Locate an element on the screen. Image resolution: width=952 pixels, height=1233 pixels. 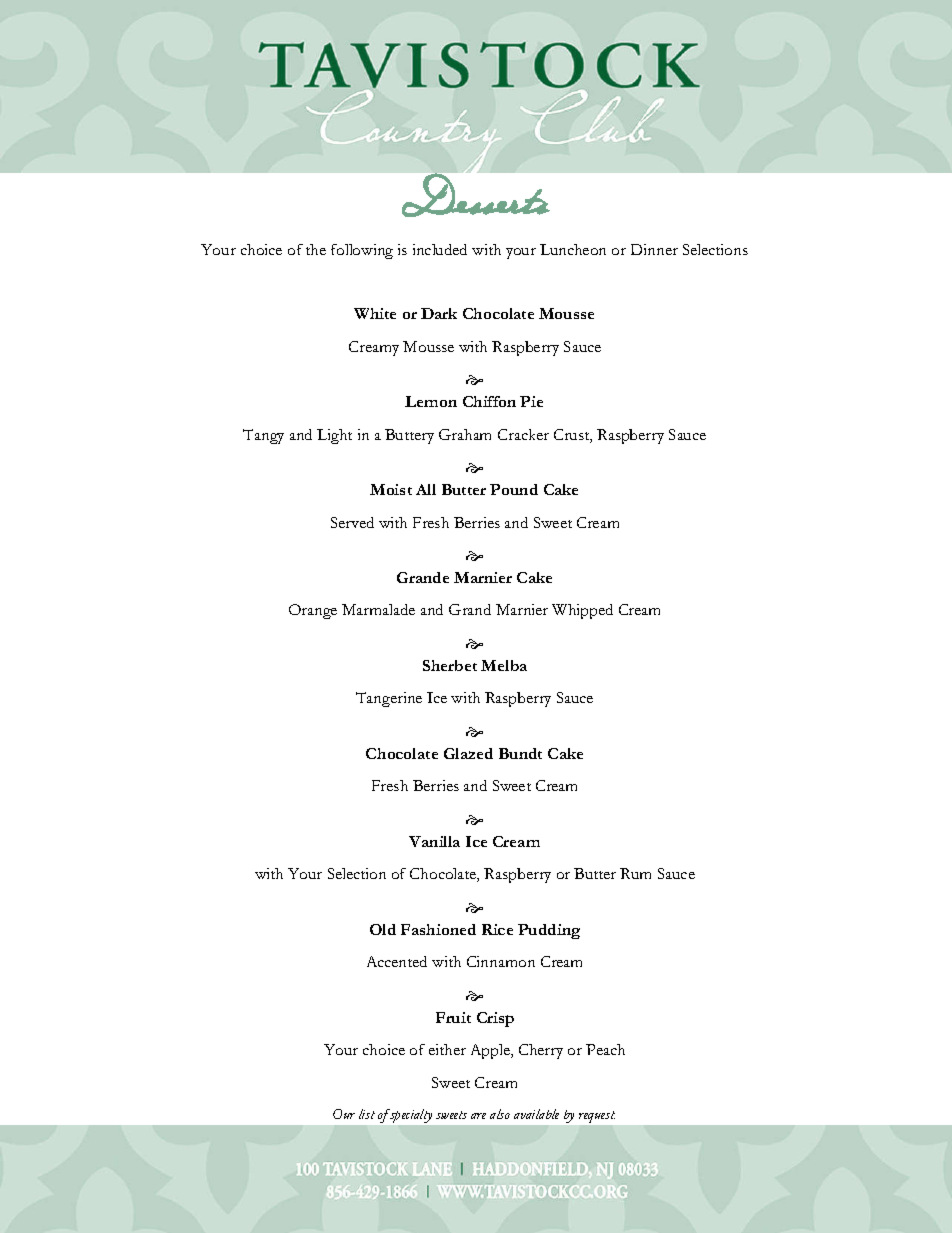
Whipped is located at coordinates (582, 611).
